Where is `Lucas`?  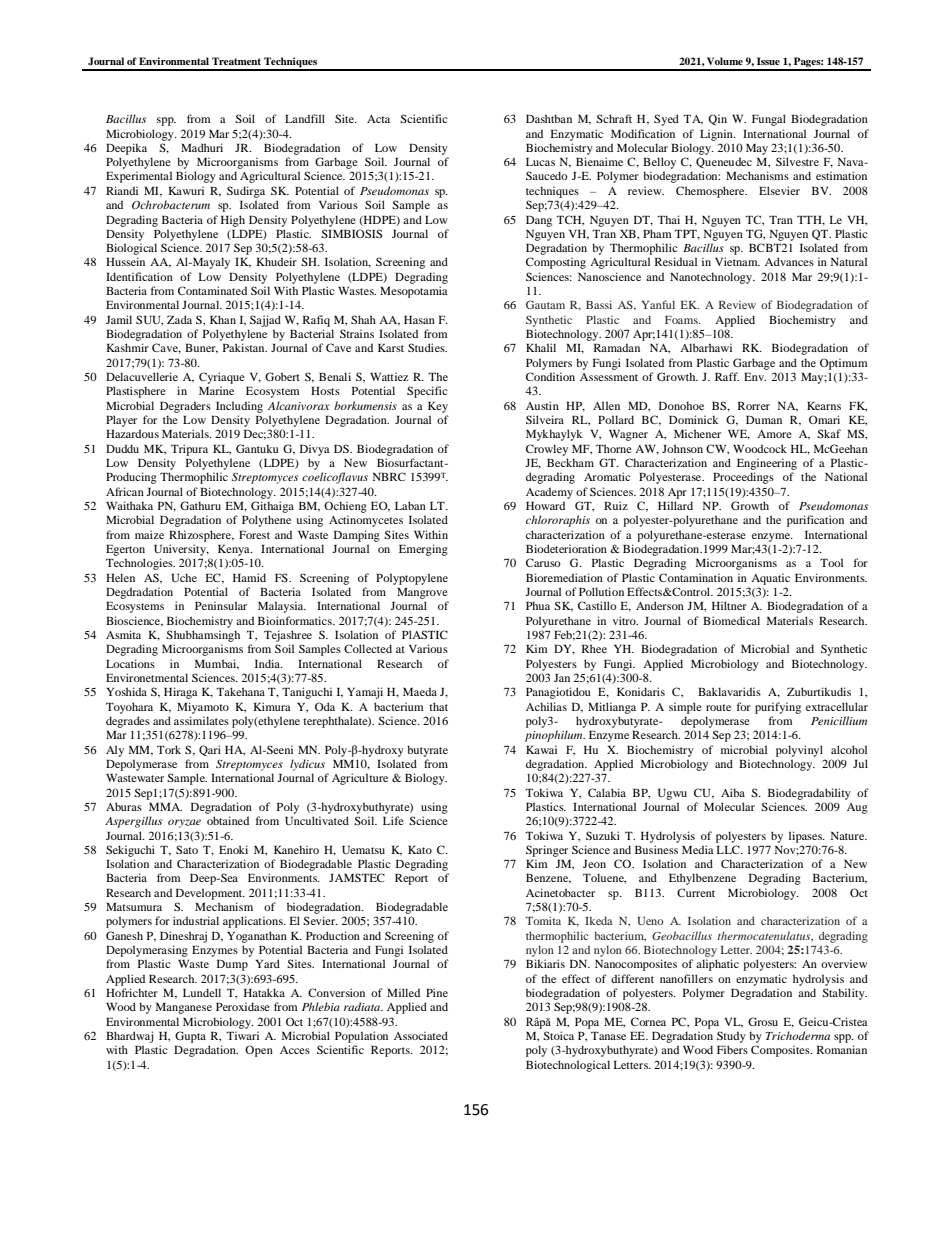
Lucas is located at coordinates (540, 162).
